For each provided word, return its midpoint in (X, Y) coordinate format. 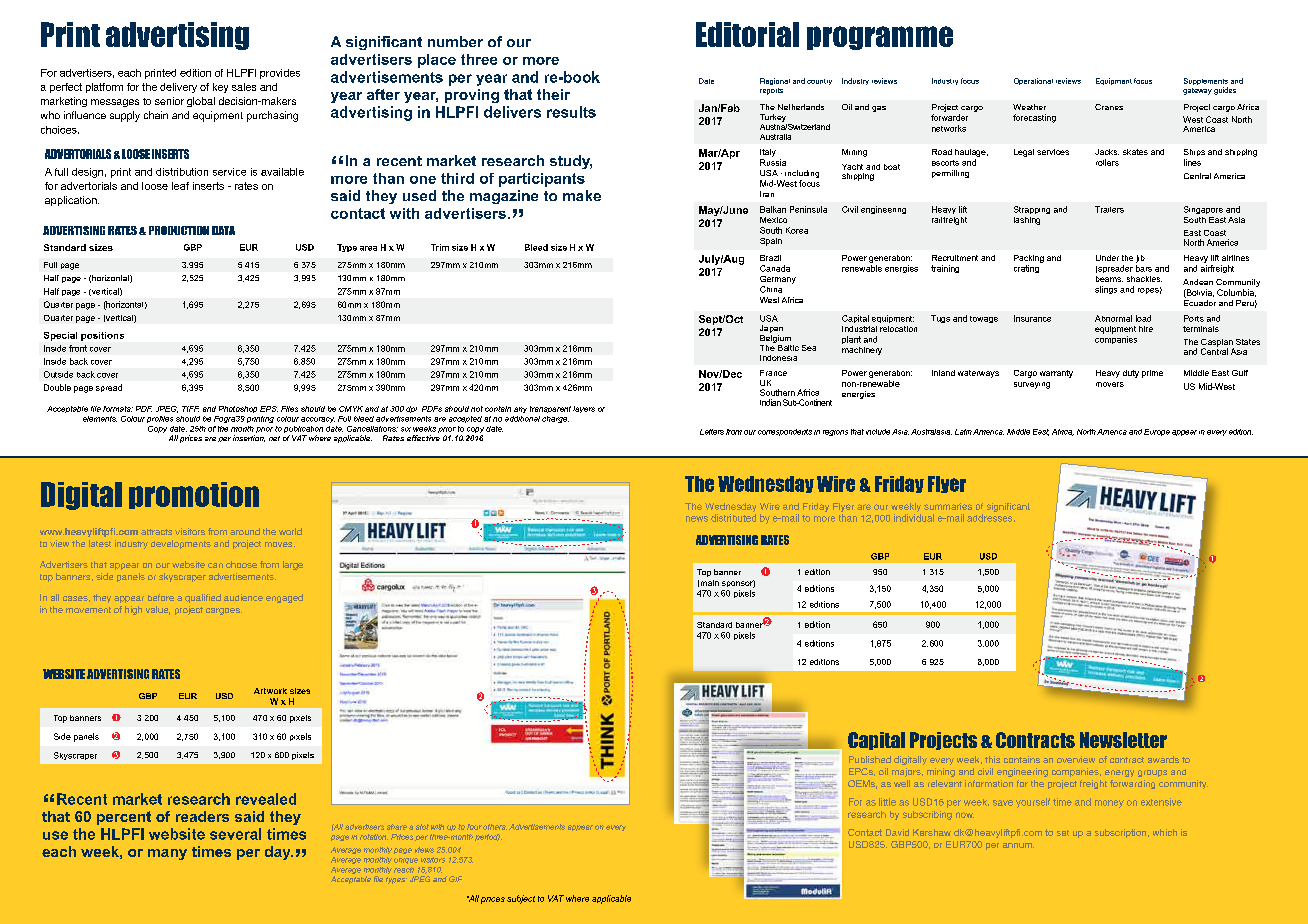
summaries (948, 506)
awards (1163, 759)
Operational (1033, 81)
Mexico (773, 220)
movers (1110, 384)
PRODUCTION (179, 230)
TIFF (190, 409)
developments (181, 544)
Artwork (270, 691)
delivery (178, 88)
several (235, 834)
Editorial (747, 34)
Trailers (1109, 209)
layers (584, 409)
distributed (733, 518)
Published (870, 759)
